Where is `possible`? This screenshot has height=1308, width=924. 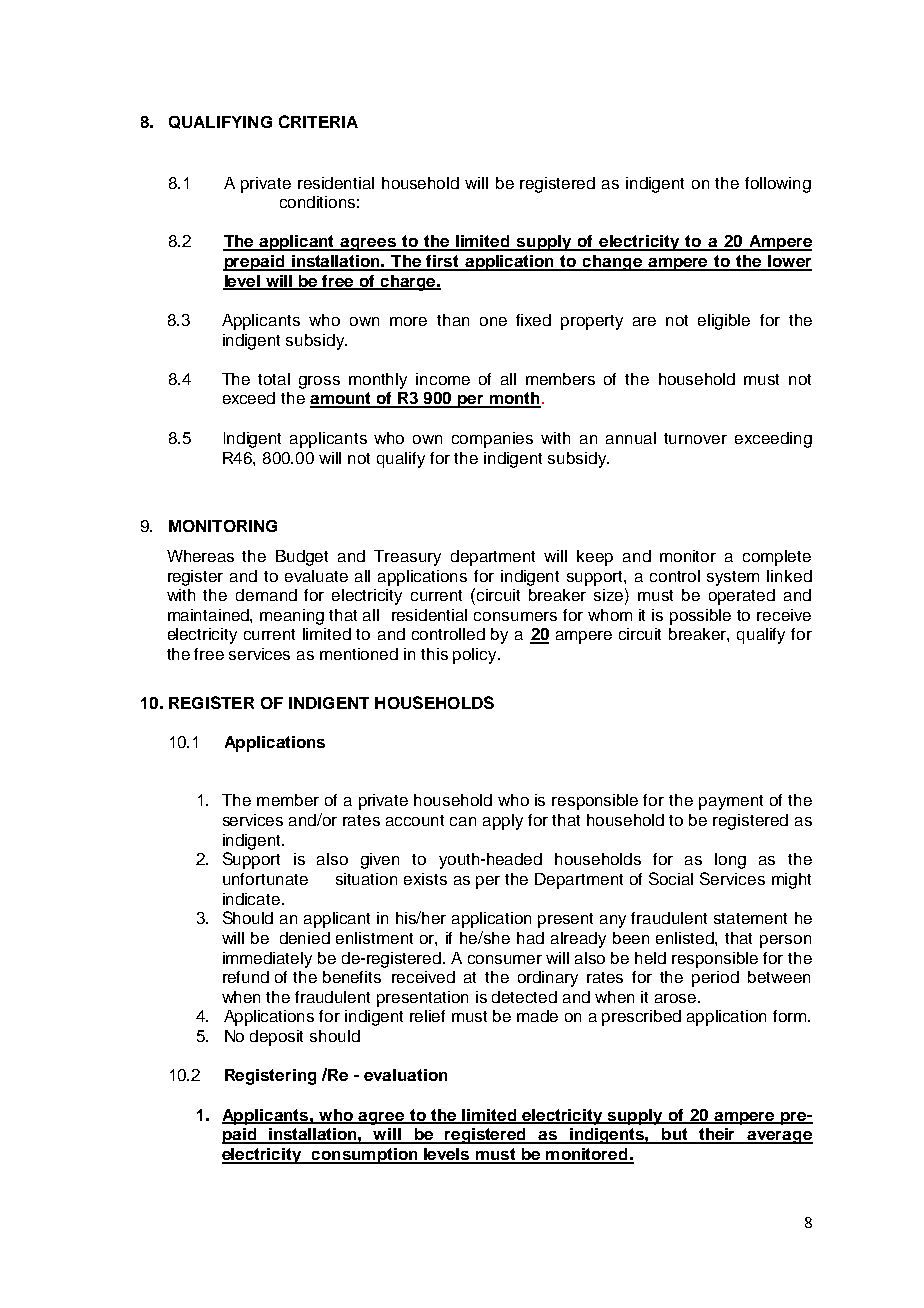
possible is located at coordinates (700, 617).
